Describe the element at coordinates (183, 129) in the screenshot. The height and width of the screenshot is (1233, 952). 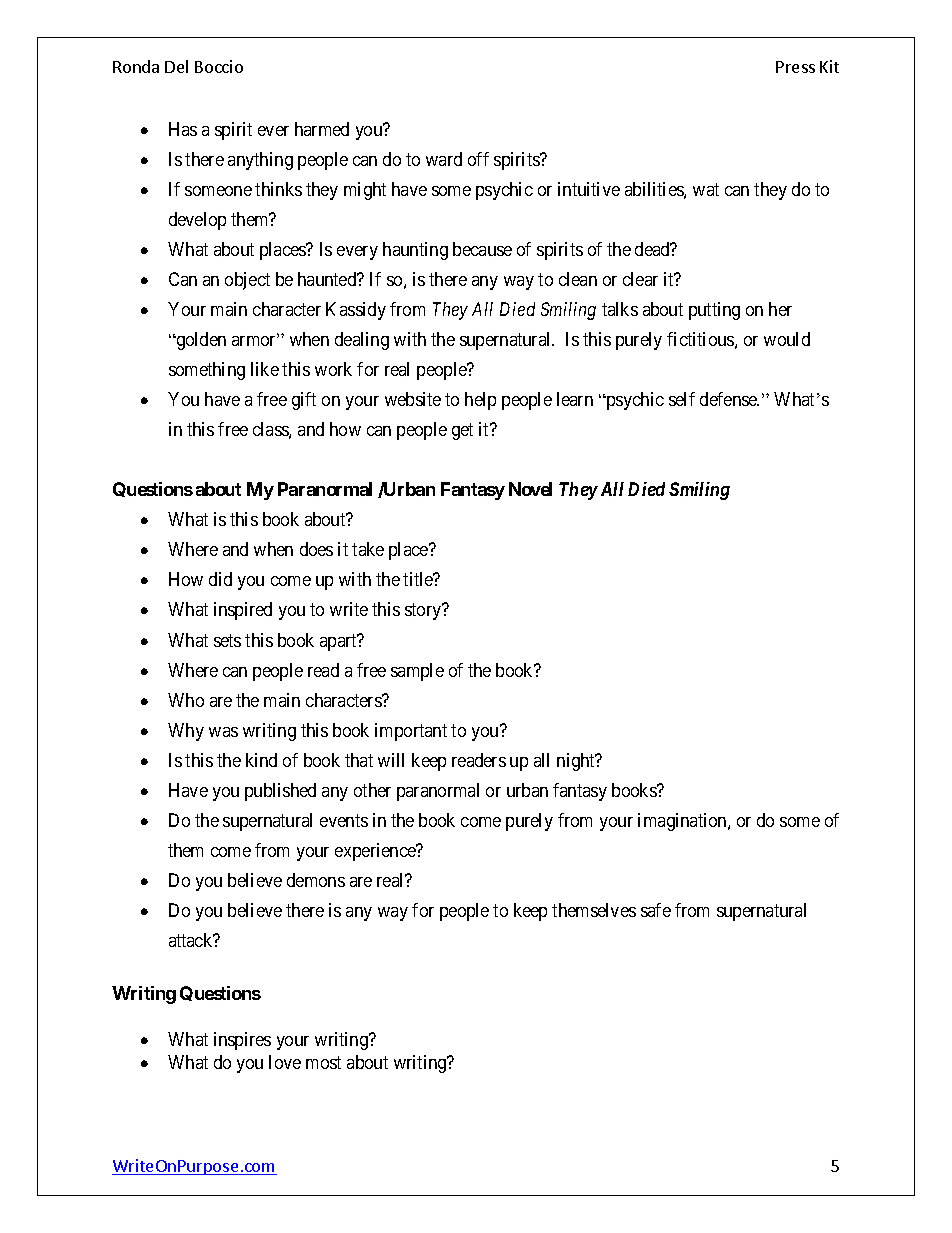
I see `Has` at that location.
